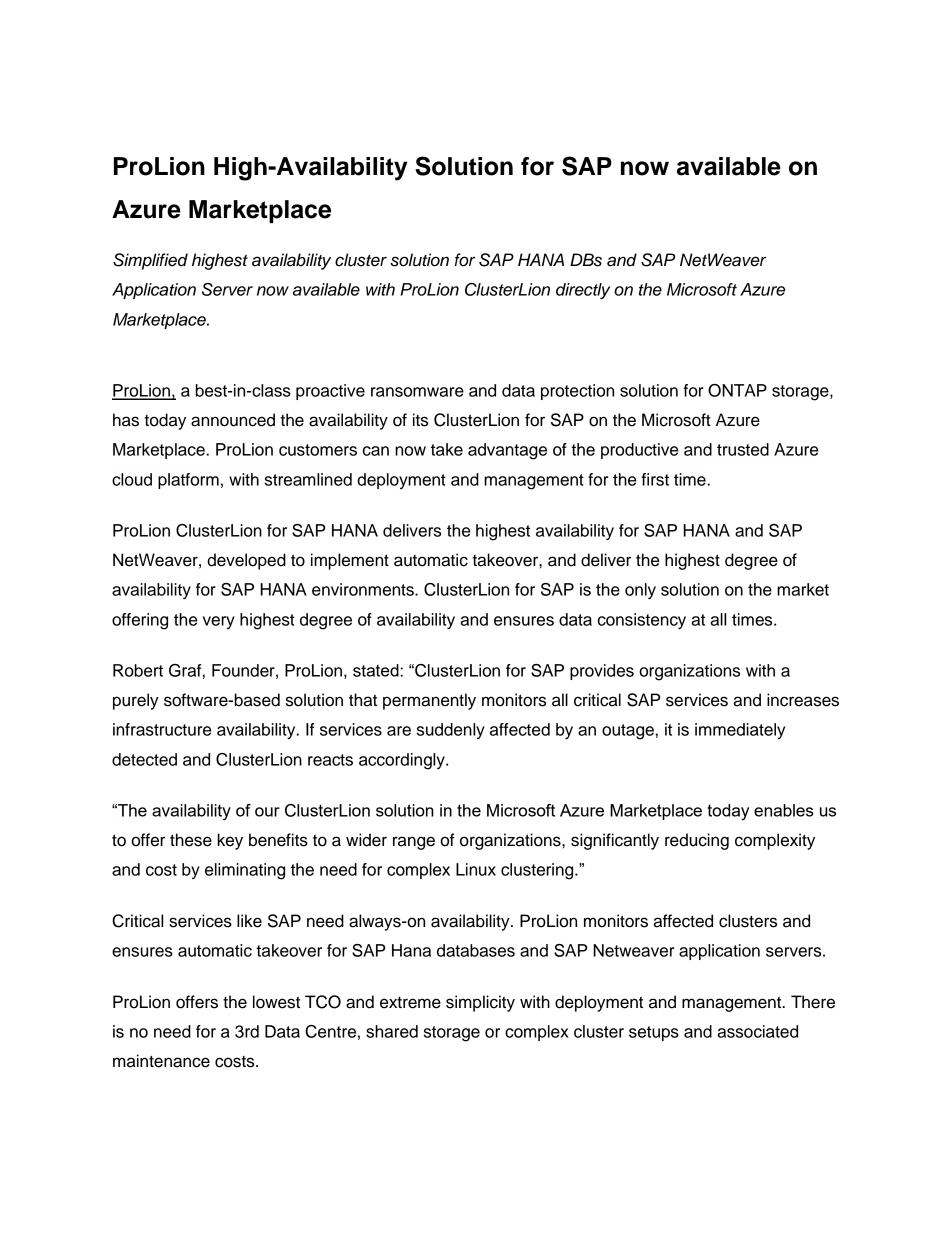 This page has width=952, height=1233. Describe the element at coordinates (507, 451) in the page. I see `advantage` at that location.
